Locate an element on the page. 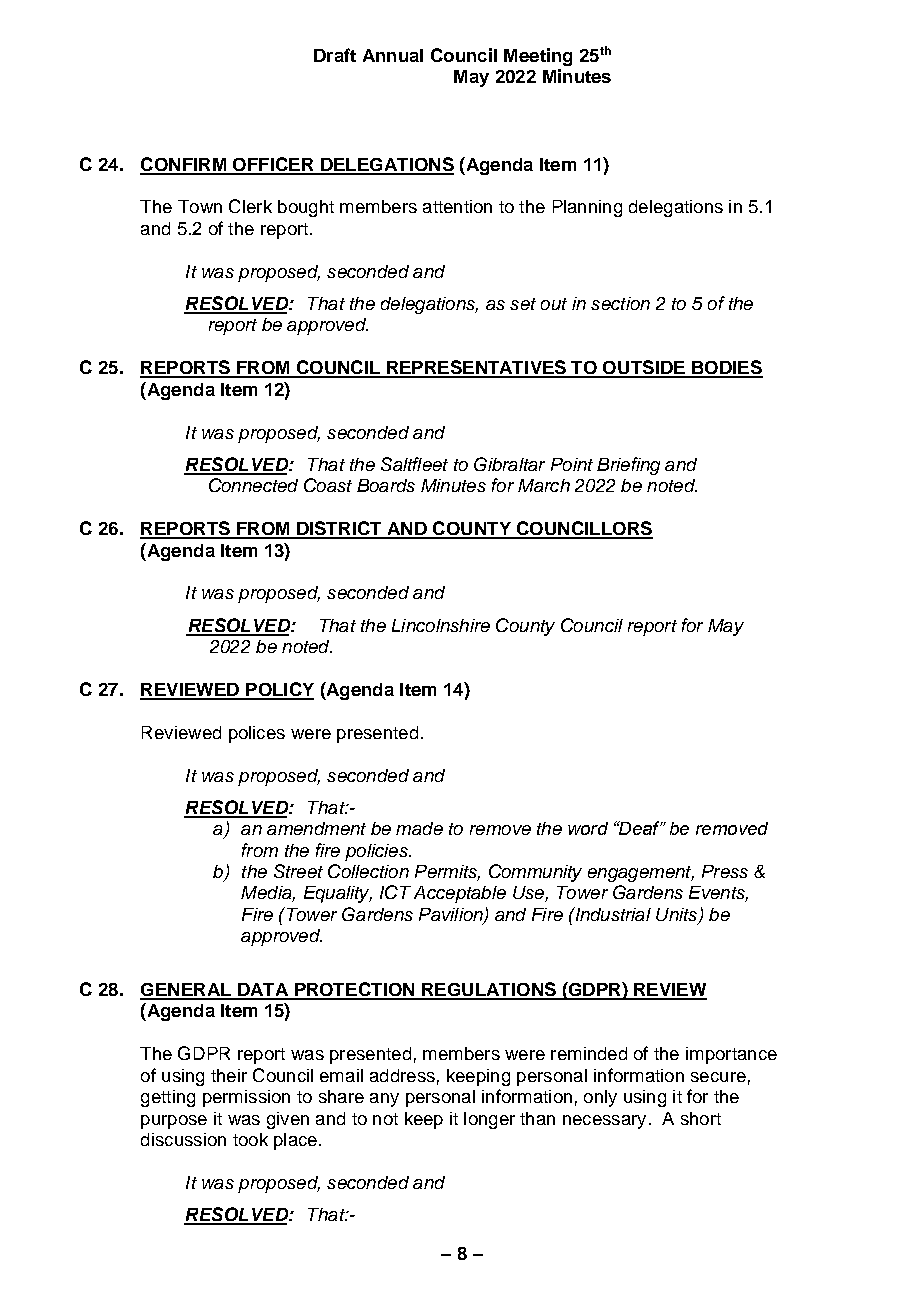 The image size is (924, 1308). Street is located at coordinates (298, 871).
